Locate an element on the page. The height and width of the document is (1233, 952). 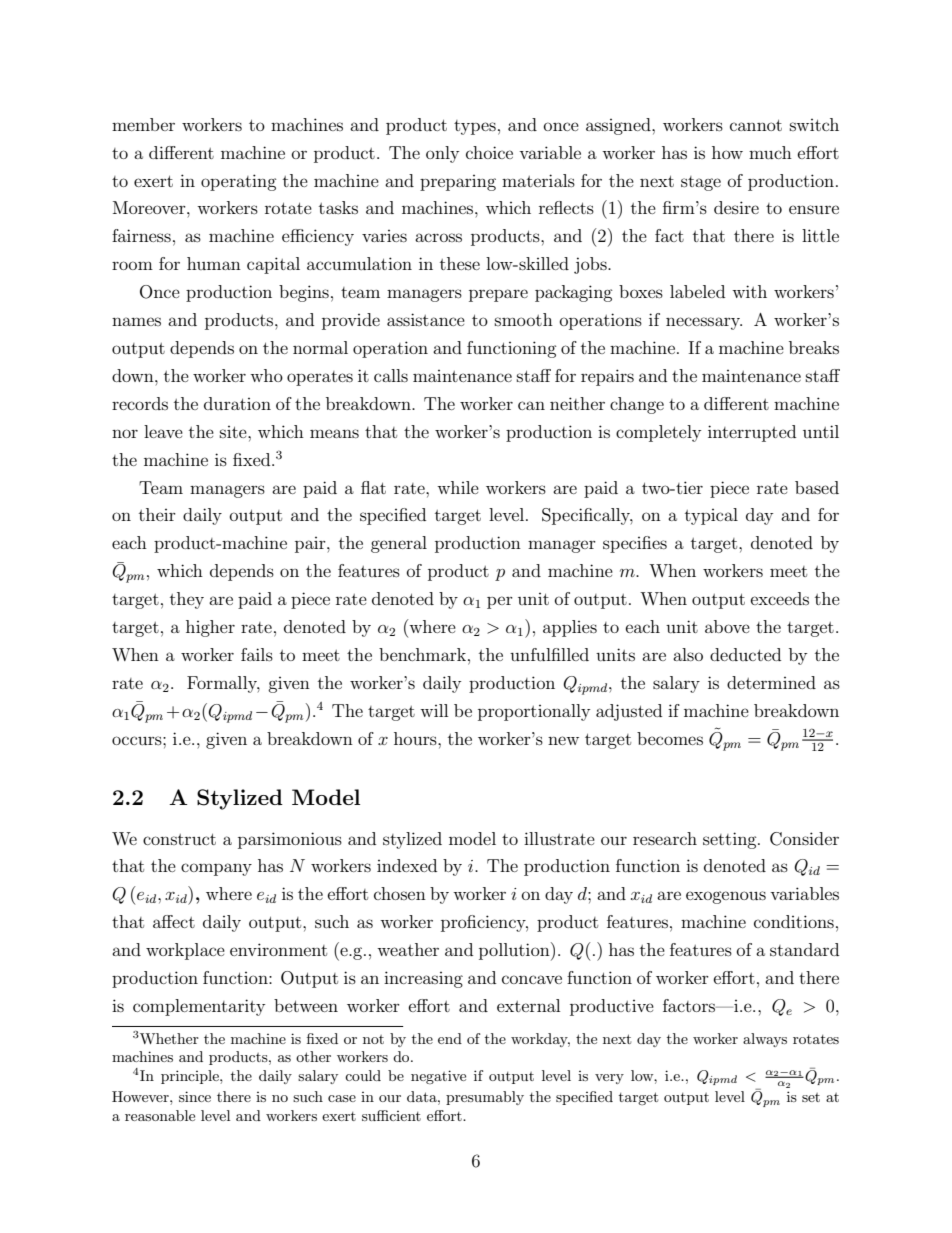
higher is located at coordinates (210, 628).
